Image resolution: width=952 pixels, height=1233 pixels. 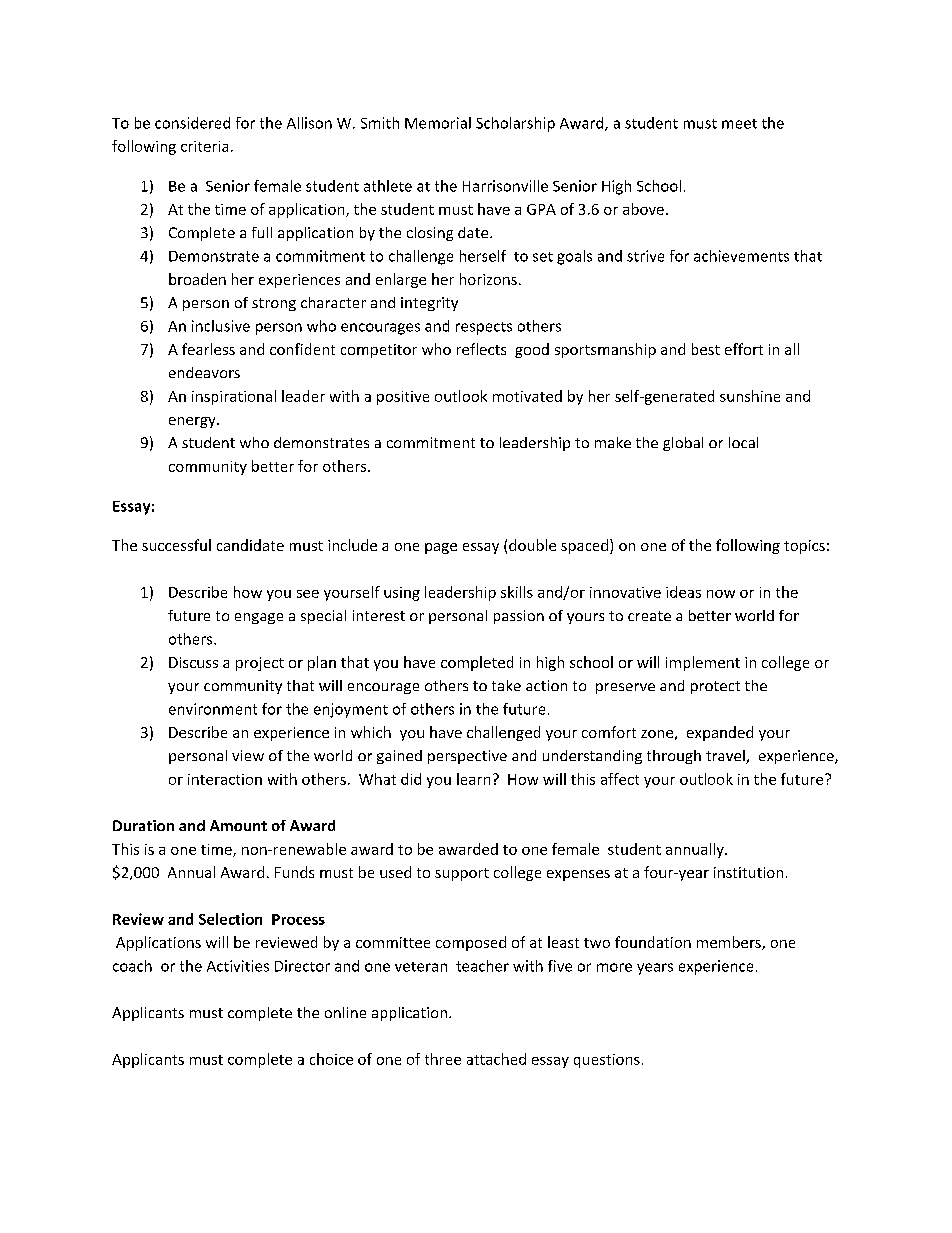 What do you see at coordinates (739, 124) in the document?
I see `meet` at bounding box center [739, 124].
